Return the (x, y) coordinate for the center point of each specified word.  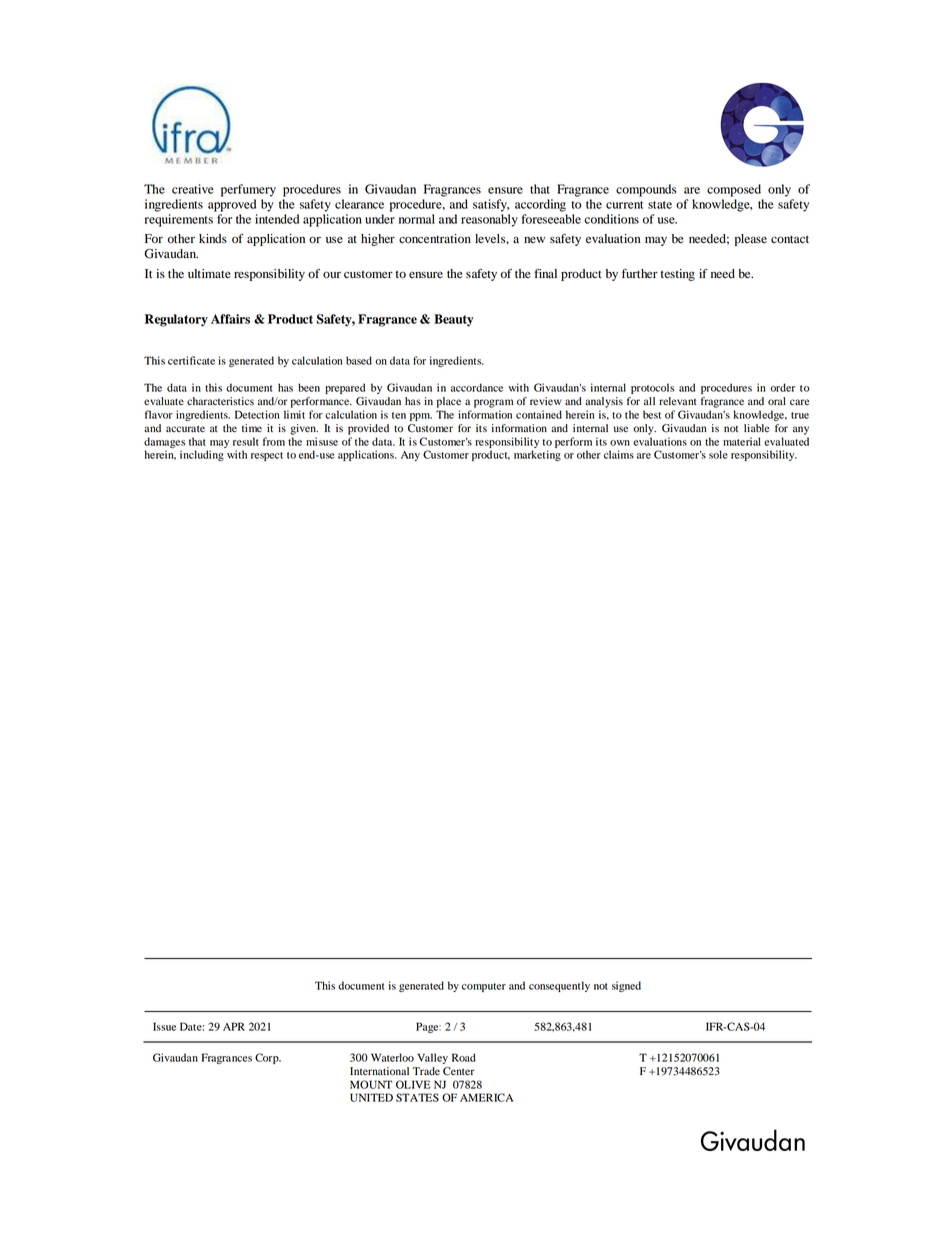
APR (234, 1026)
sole (718, 454)
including (202, 455)
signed (626, 986)
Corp (268, 1058)
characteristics (220, 401)
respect (267, 456)
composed (734, 190)
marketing (537, 455)
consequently (559, 986)
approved (232, 205)
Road (464, 1057)
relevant (678, 401)
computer (484, 987)
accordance (477, 387)
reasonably (489, 220)
